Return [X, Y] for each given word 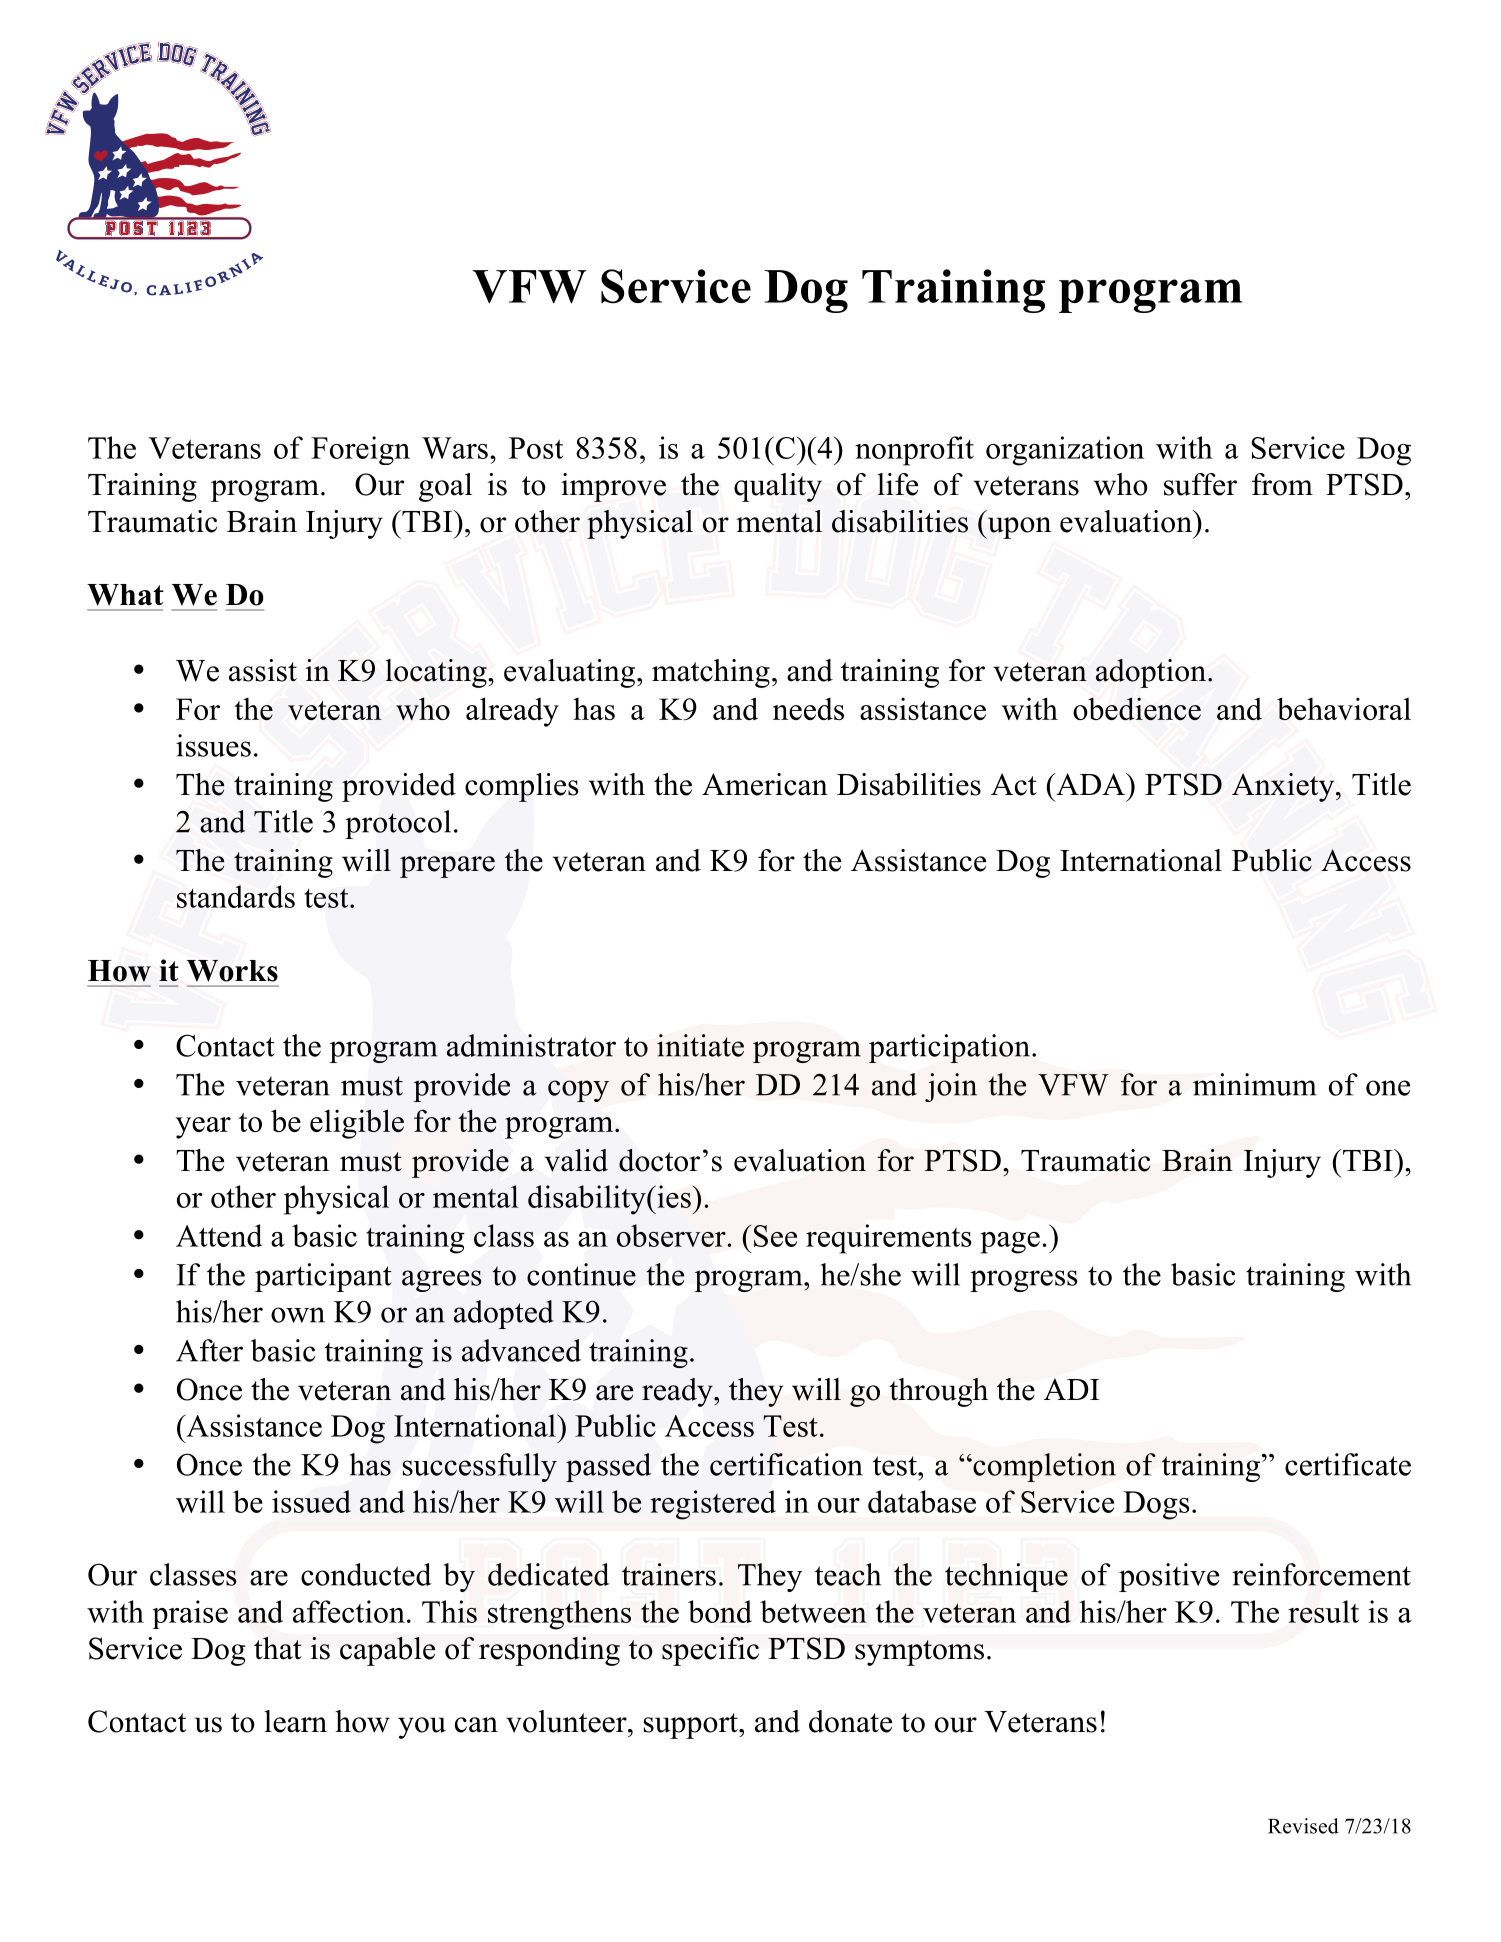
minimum [1255, 1084]
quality [778, 487]
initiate [700, 1045]
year [203, 1128]
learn [295, 1721]
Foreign [360, 450]
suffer [1200, 484]
